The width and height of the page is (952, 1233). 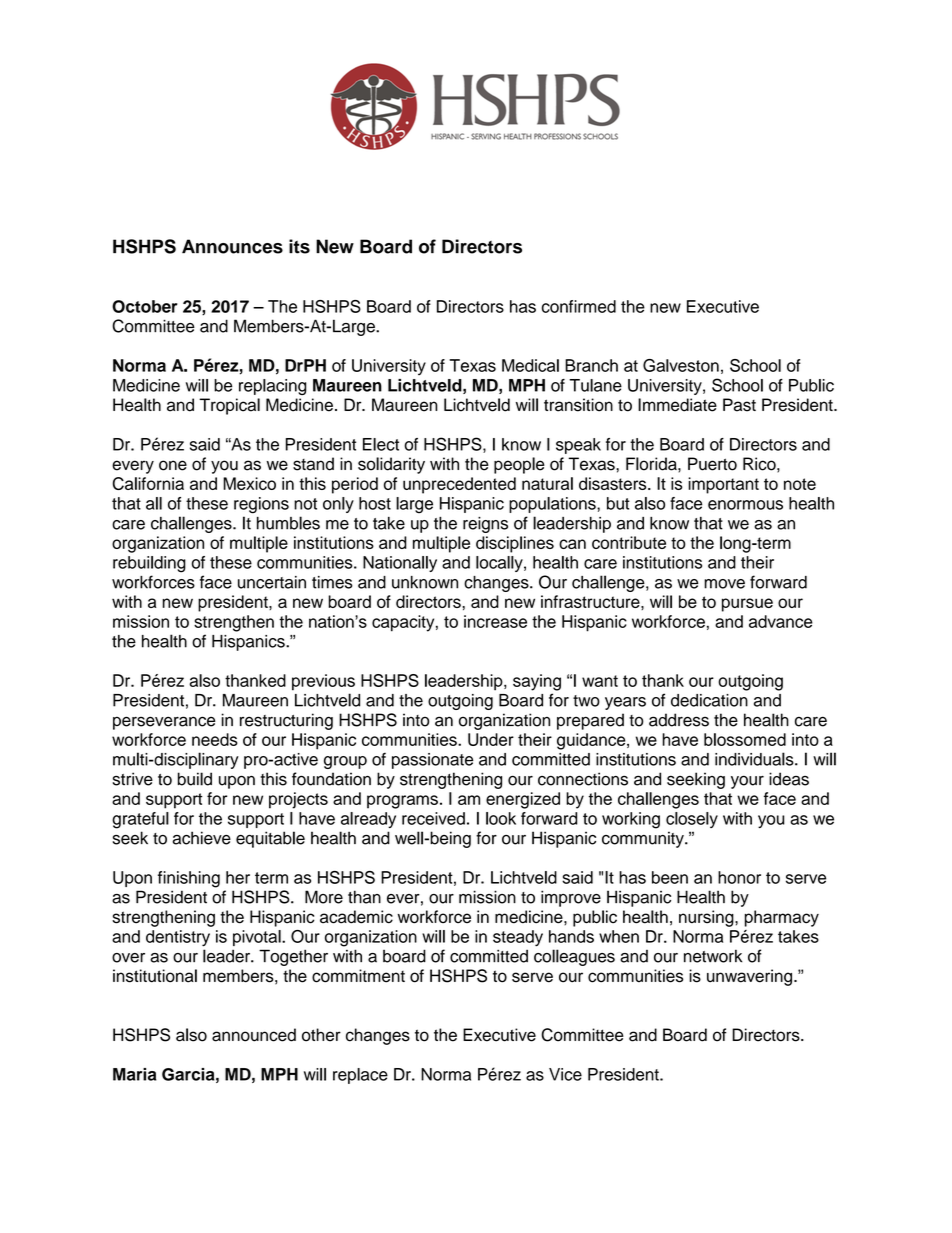 I want to click on Puerto, so click(x=712, y=464).
